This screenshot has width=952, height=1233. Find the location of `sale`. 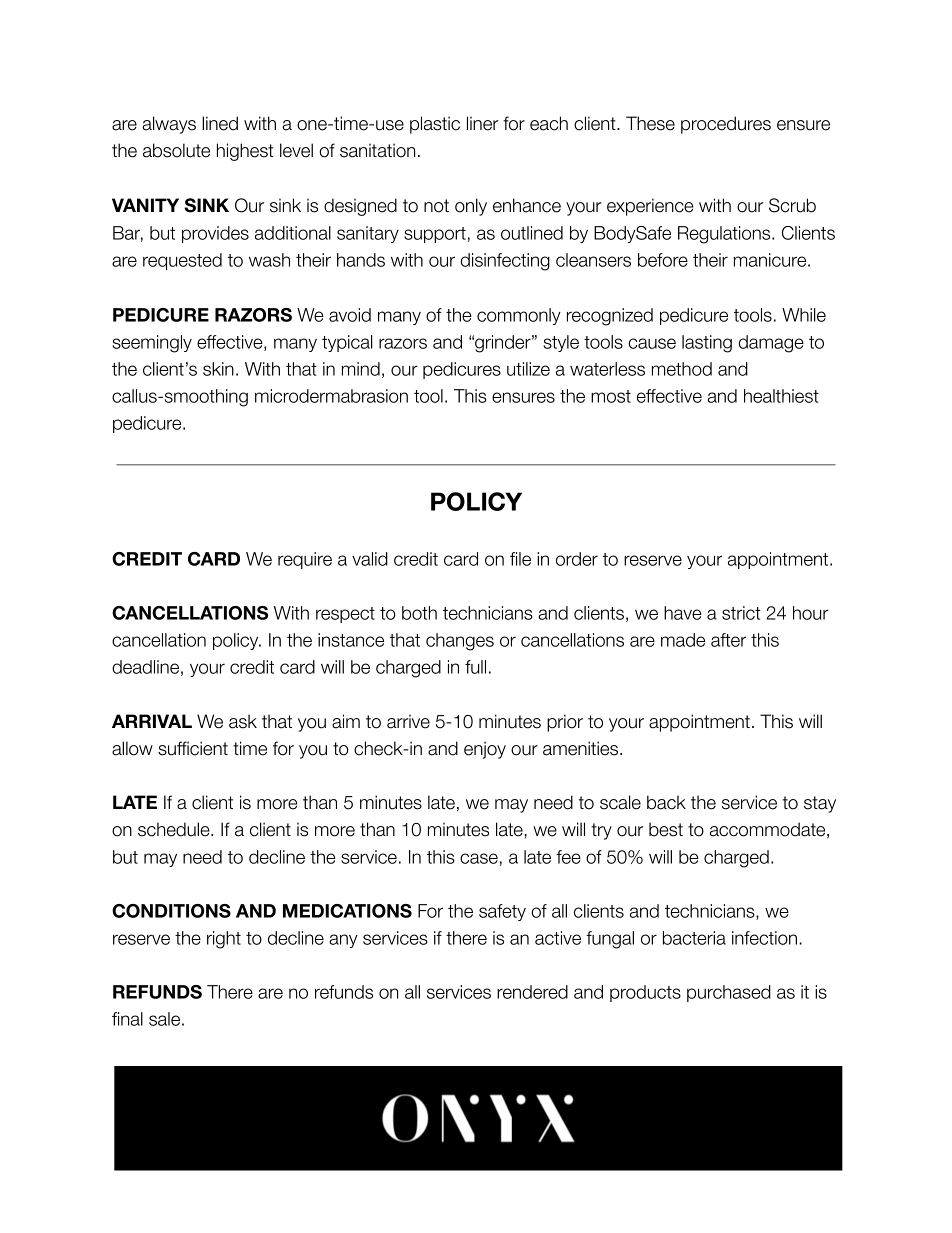

sale is located at coordinates (164, 1019).
